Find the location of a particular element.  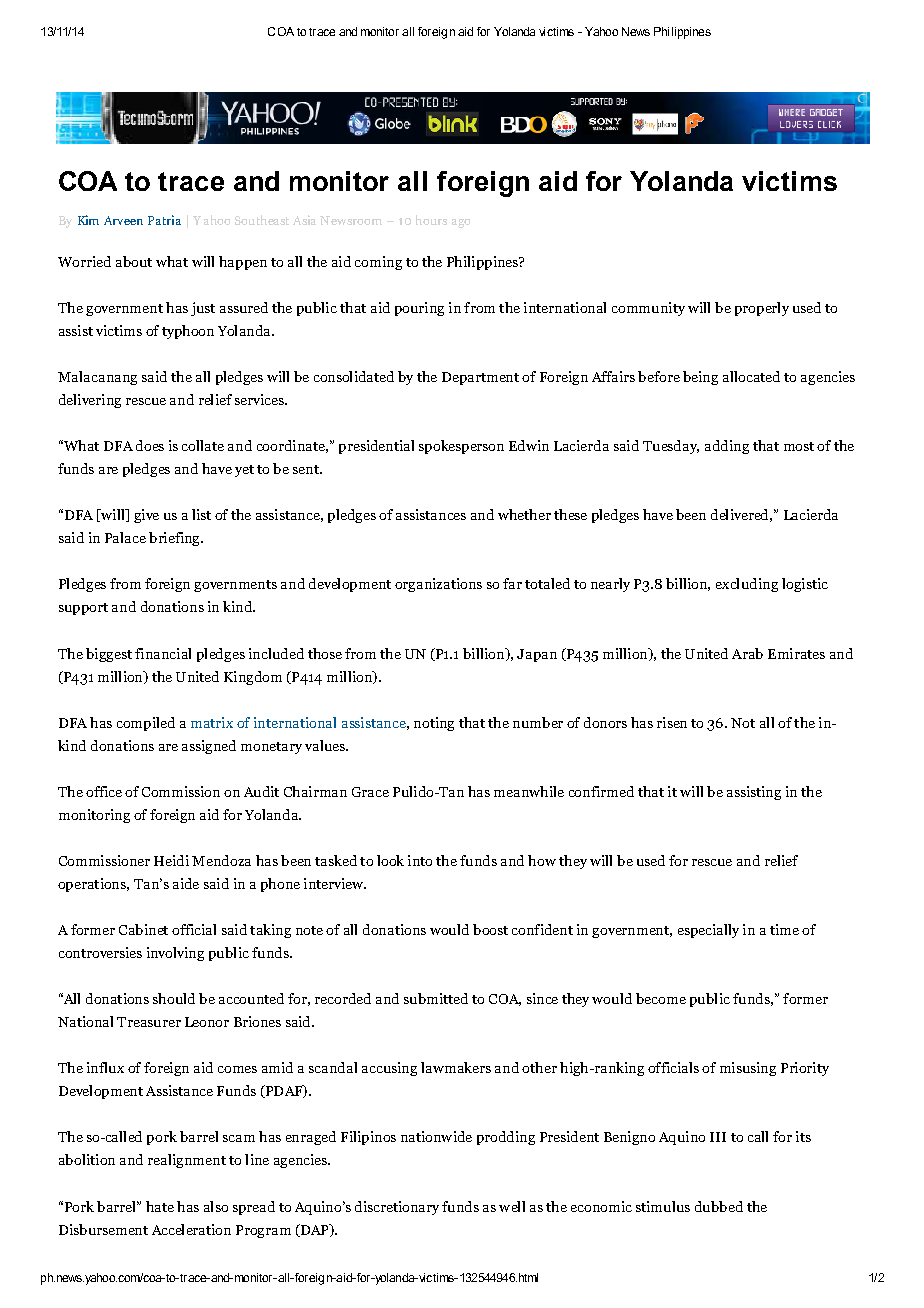

about is located at coordinates (134, 261).
